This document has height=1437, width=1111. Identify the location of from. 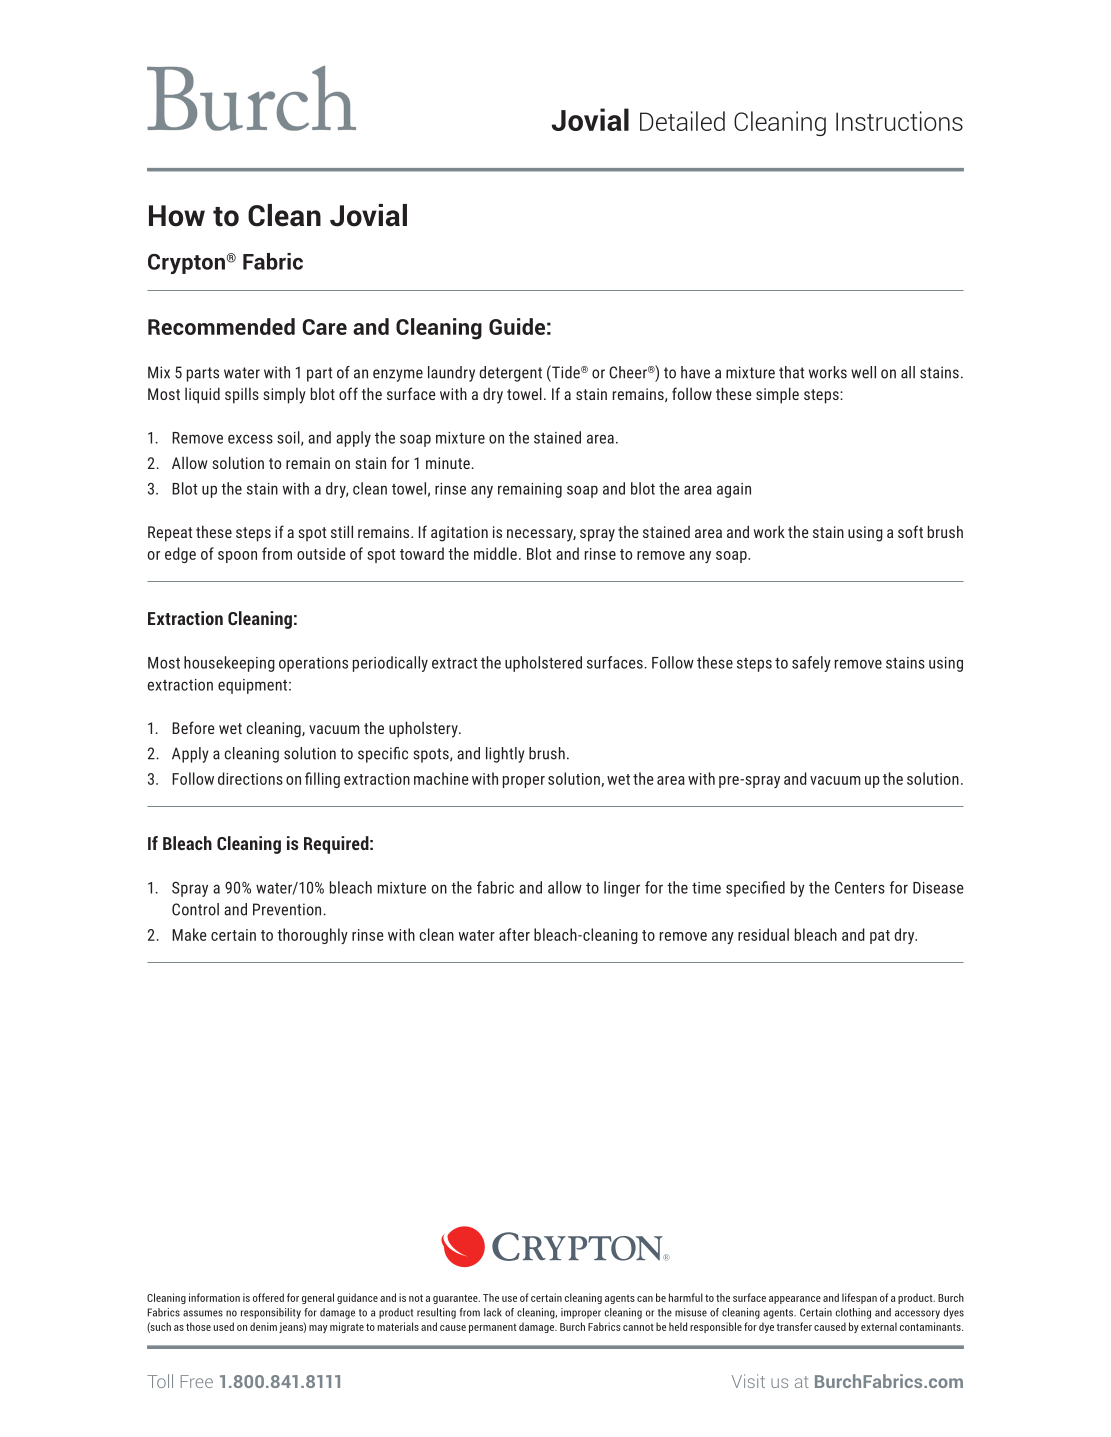
(277, 553).
